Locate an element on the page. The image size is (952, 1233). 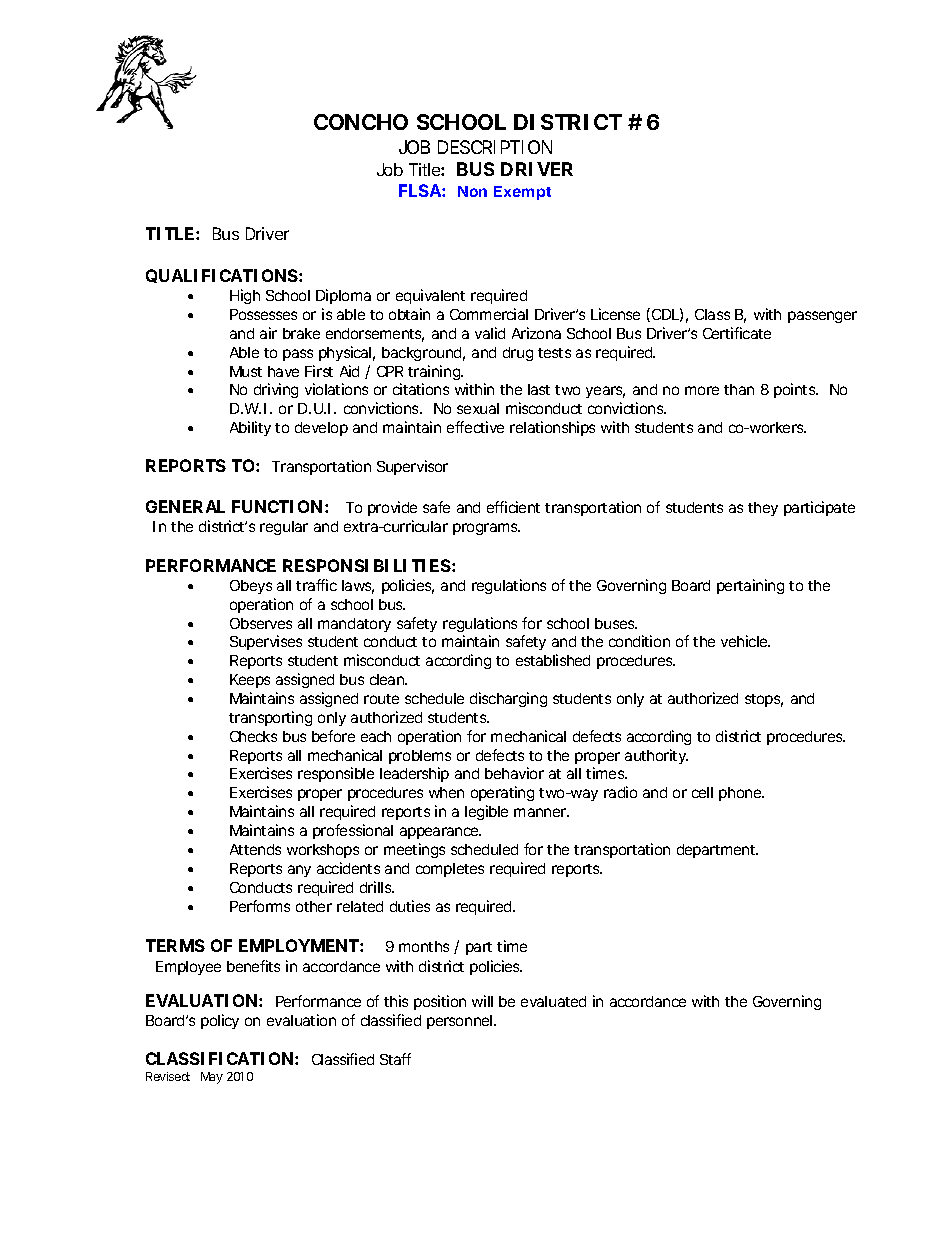
personnel is located at coordinates (461, 1022).
